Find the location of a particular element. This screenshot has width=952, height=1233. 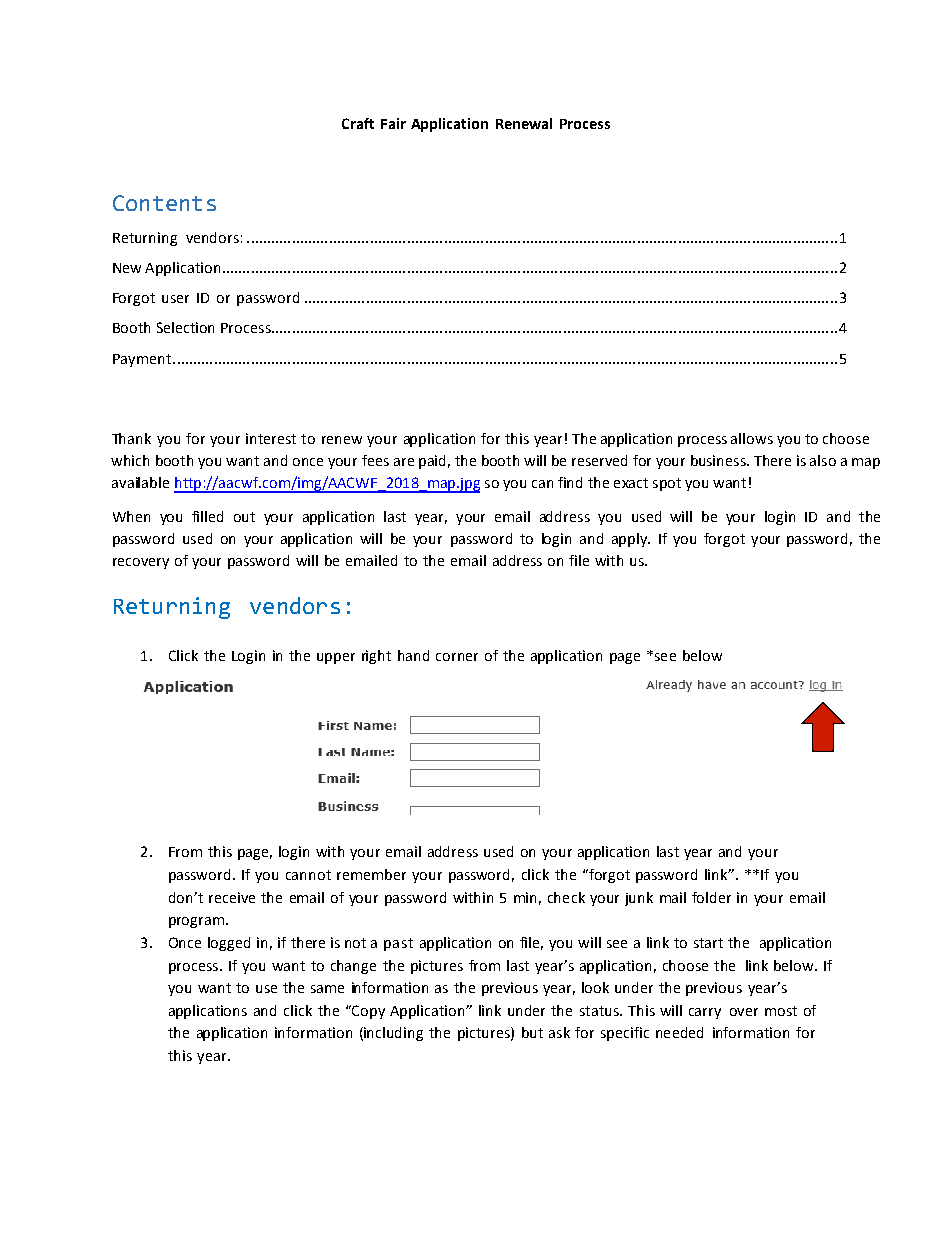

Fair is located at coordinates (393, 123).
